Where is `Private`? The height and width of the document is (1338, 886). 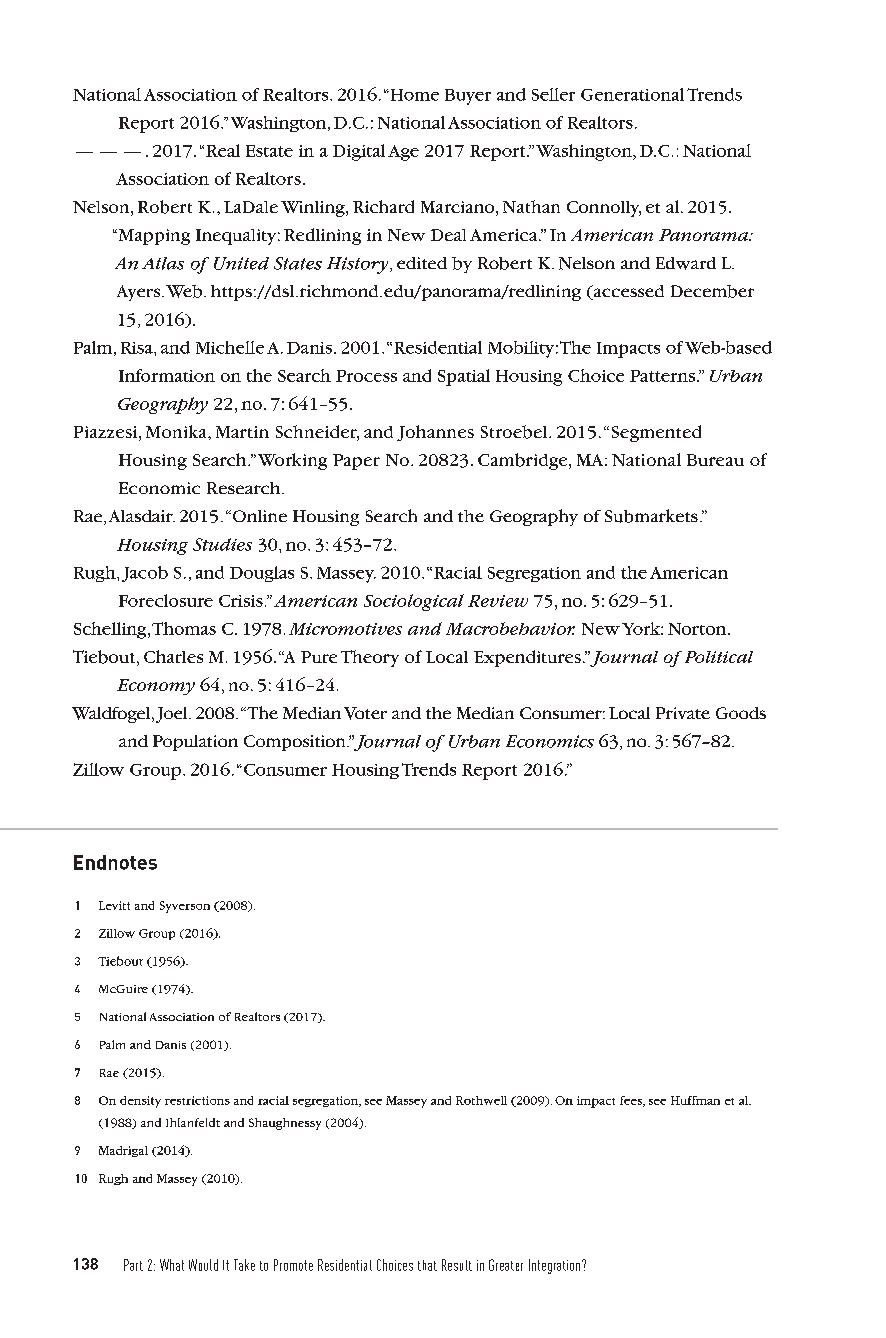
Private is located at coordinates (683, 713).
